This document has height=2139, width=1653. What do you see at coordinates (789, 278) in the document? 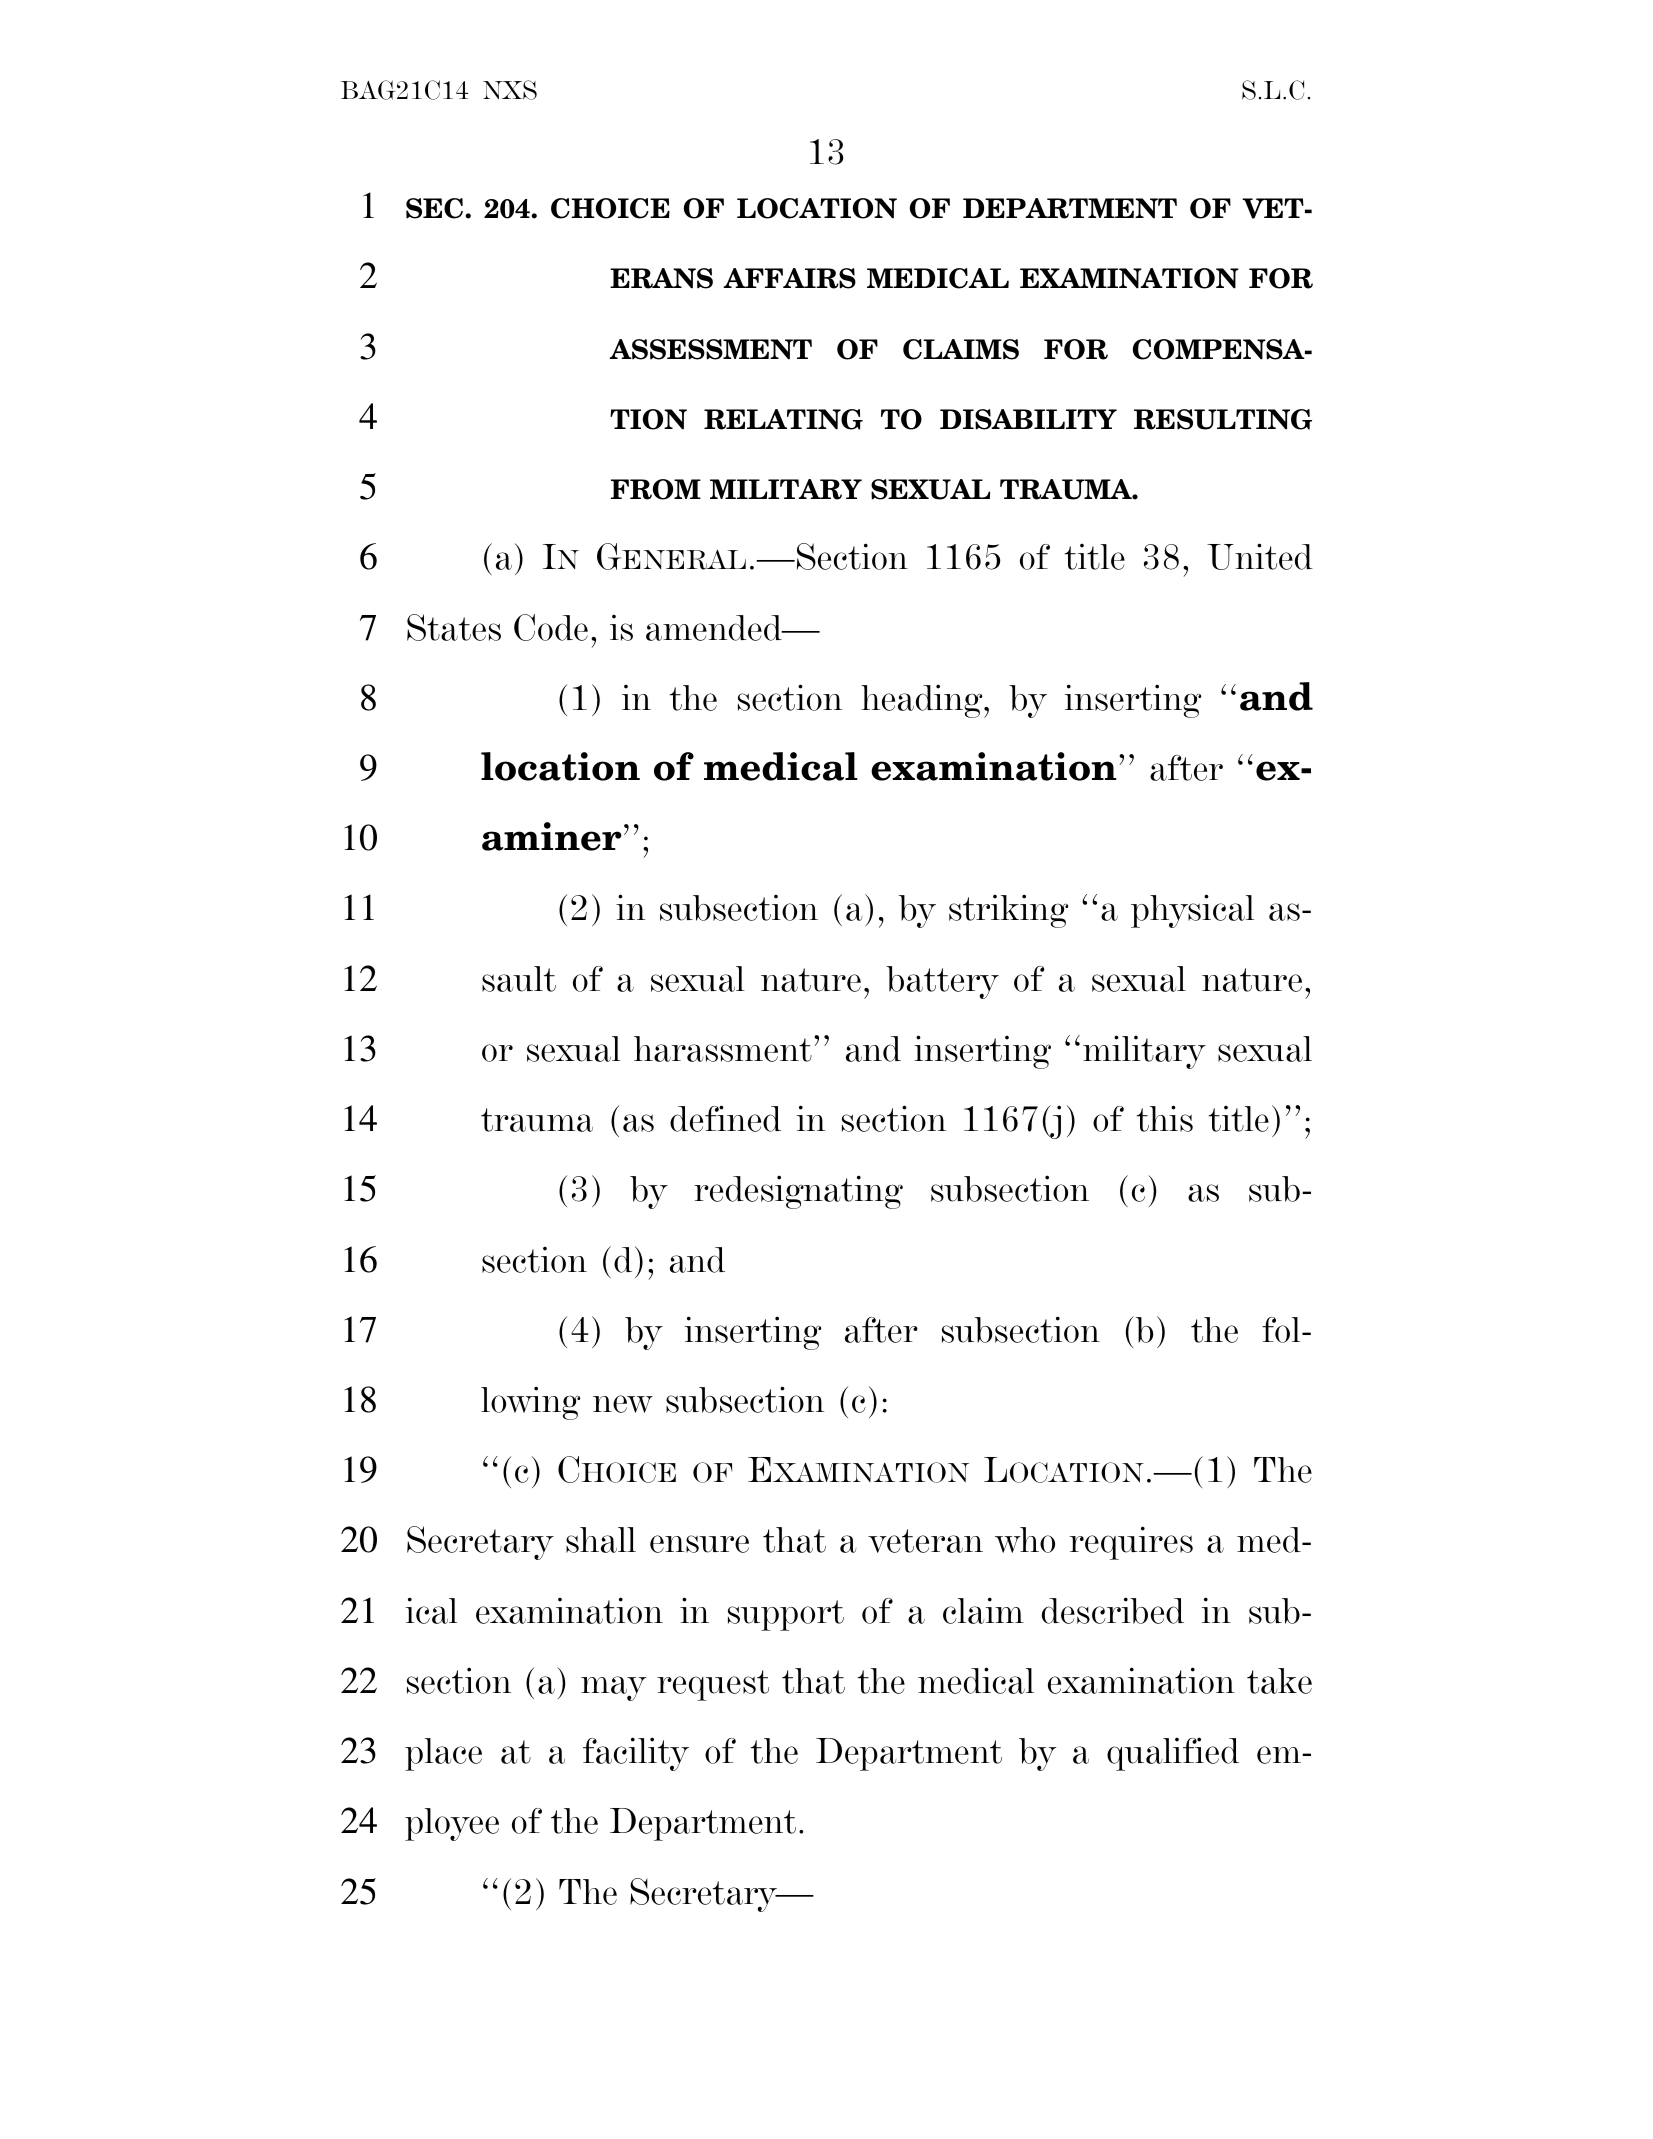
I see `AFFAIRS` at bounding box center [789, 278].
